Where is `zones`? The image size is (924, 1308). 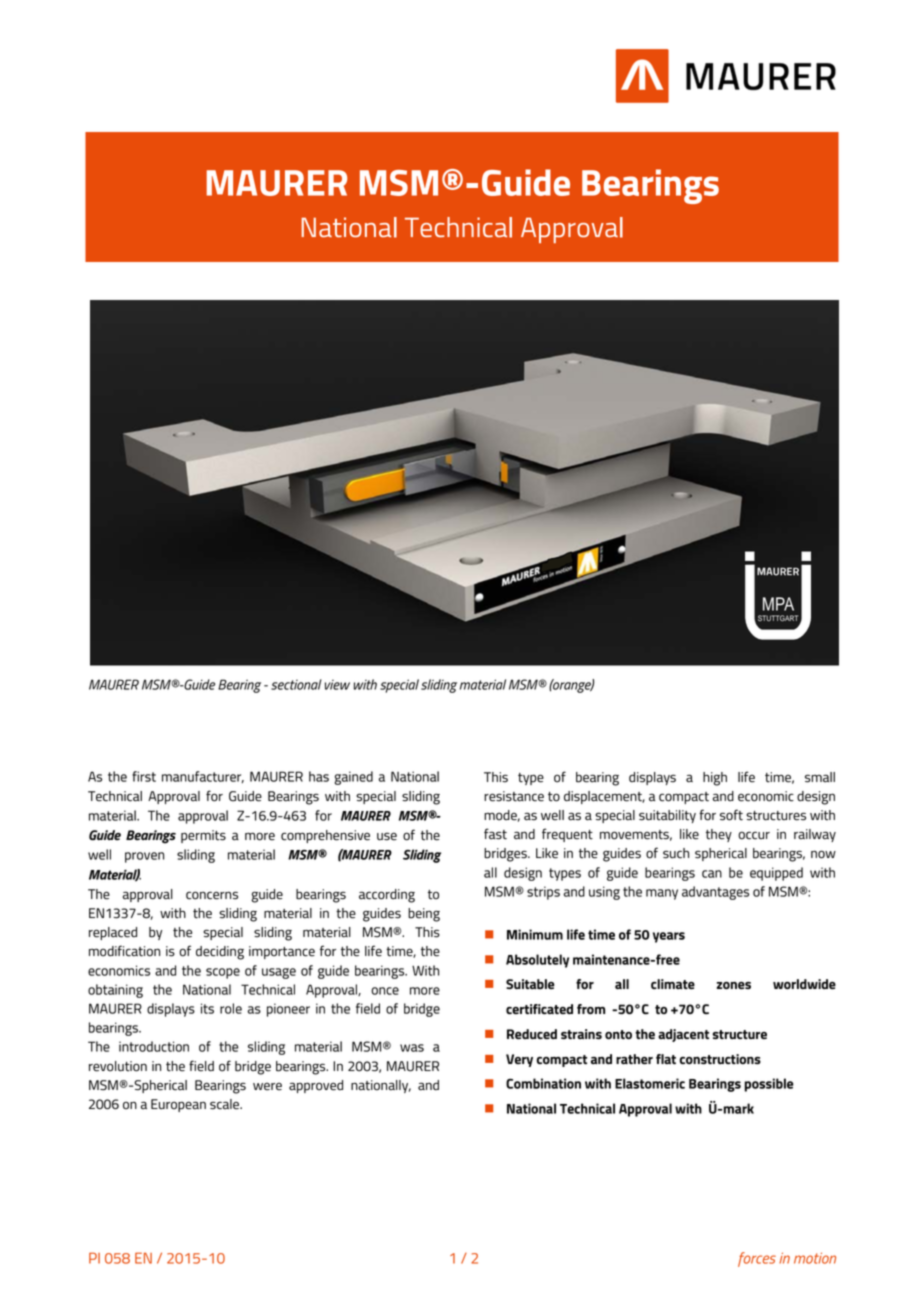
zones is located at coordinates (734, 985).
